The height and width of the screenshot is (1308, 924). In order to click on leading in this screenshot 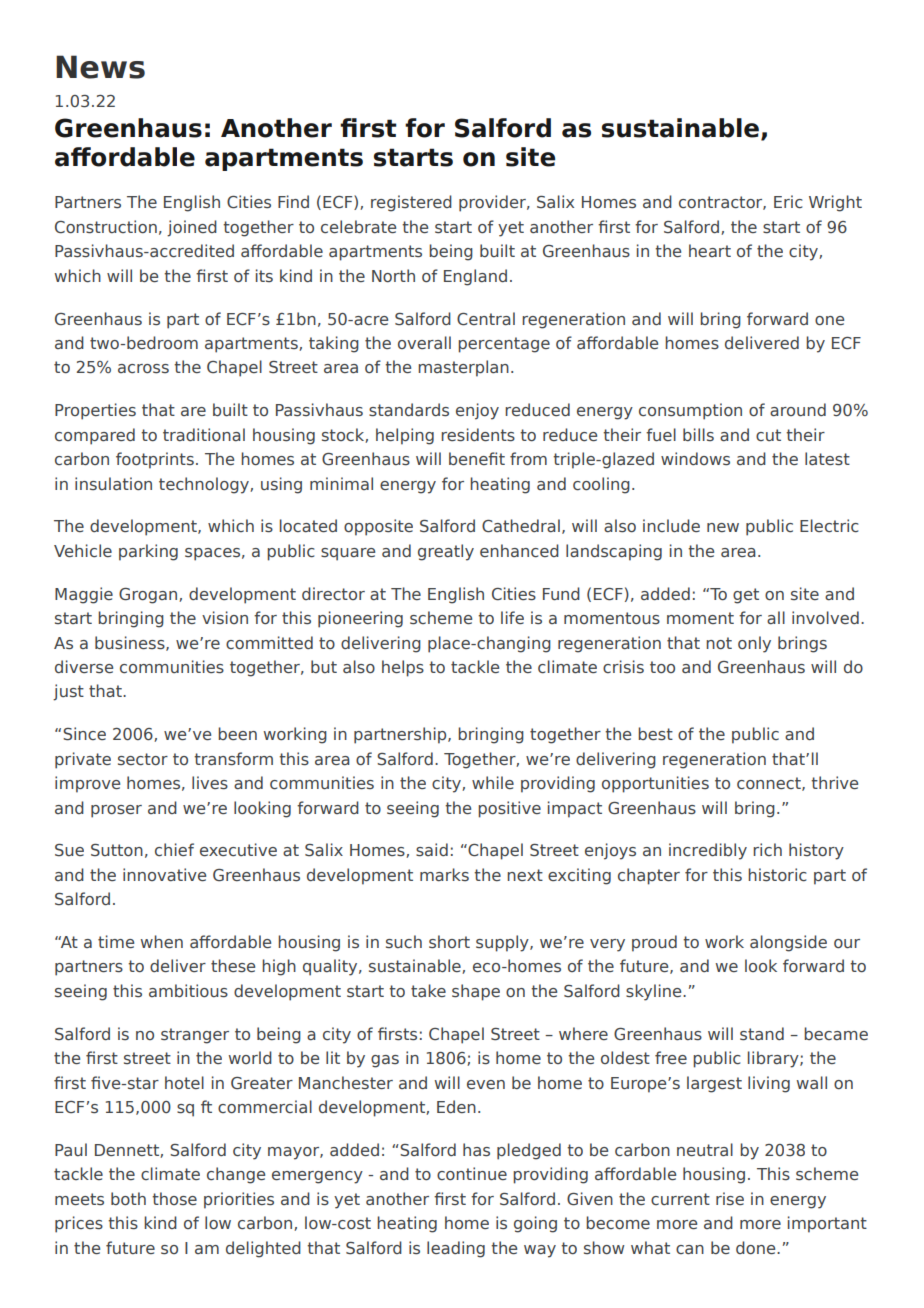, I will do `click(456, 1249)`.
